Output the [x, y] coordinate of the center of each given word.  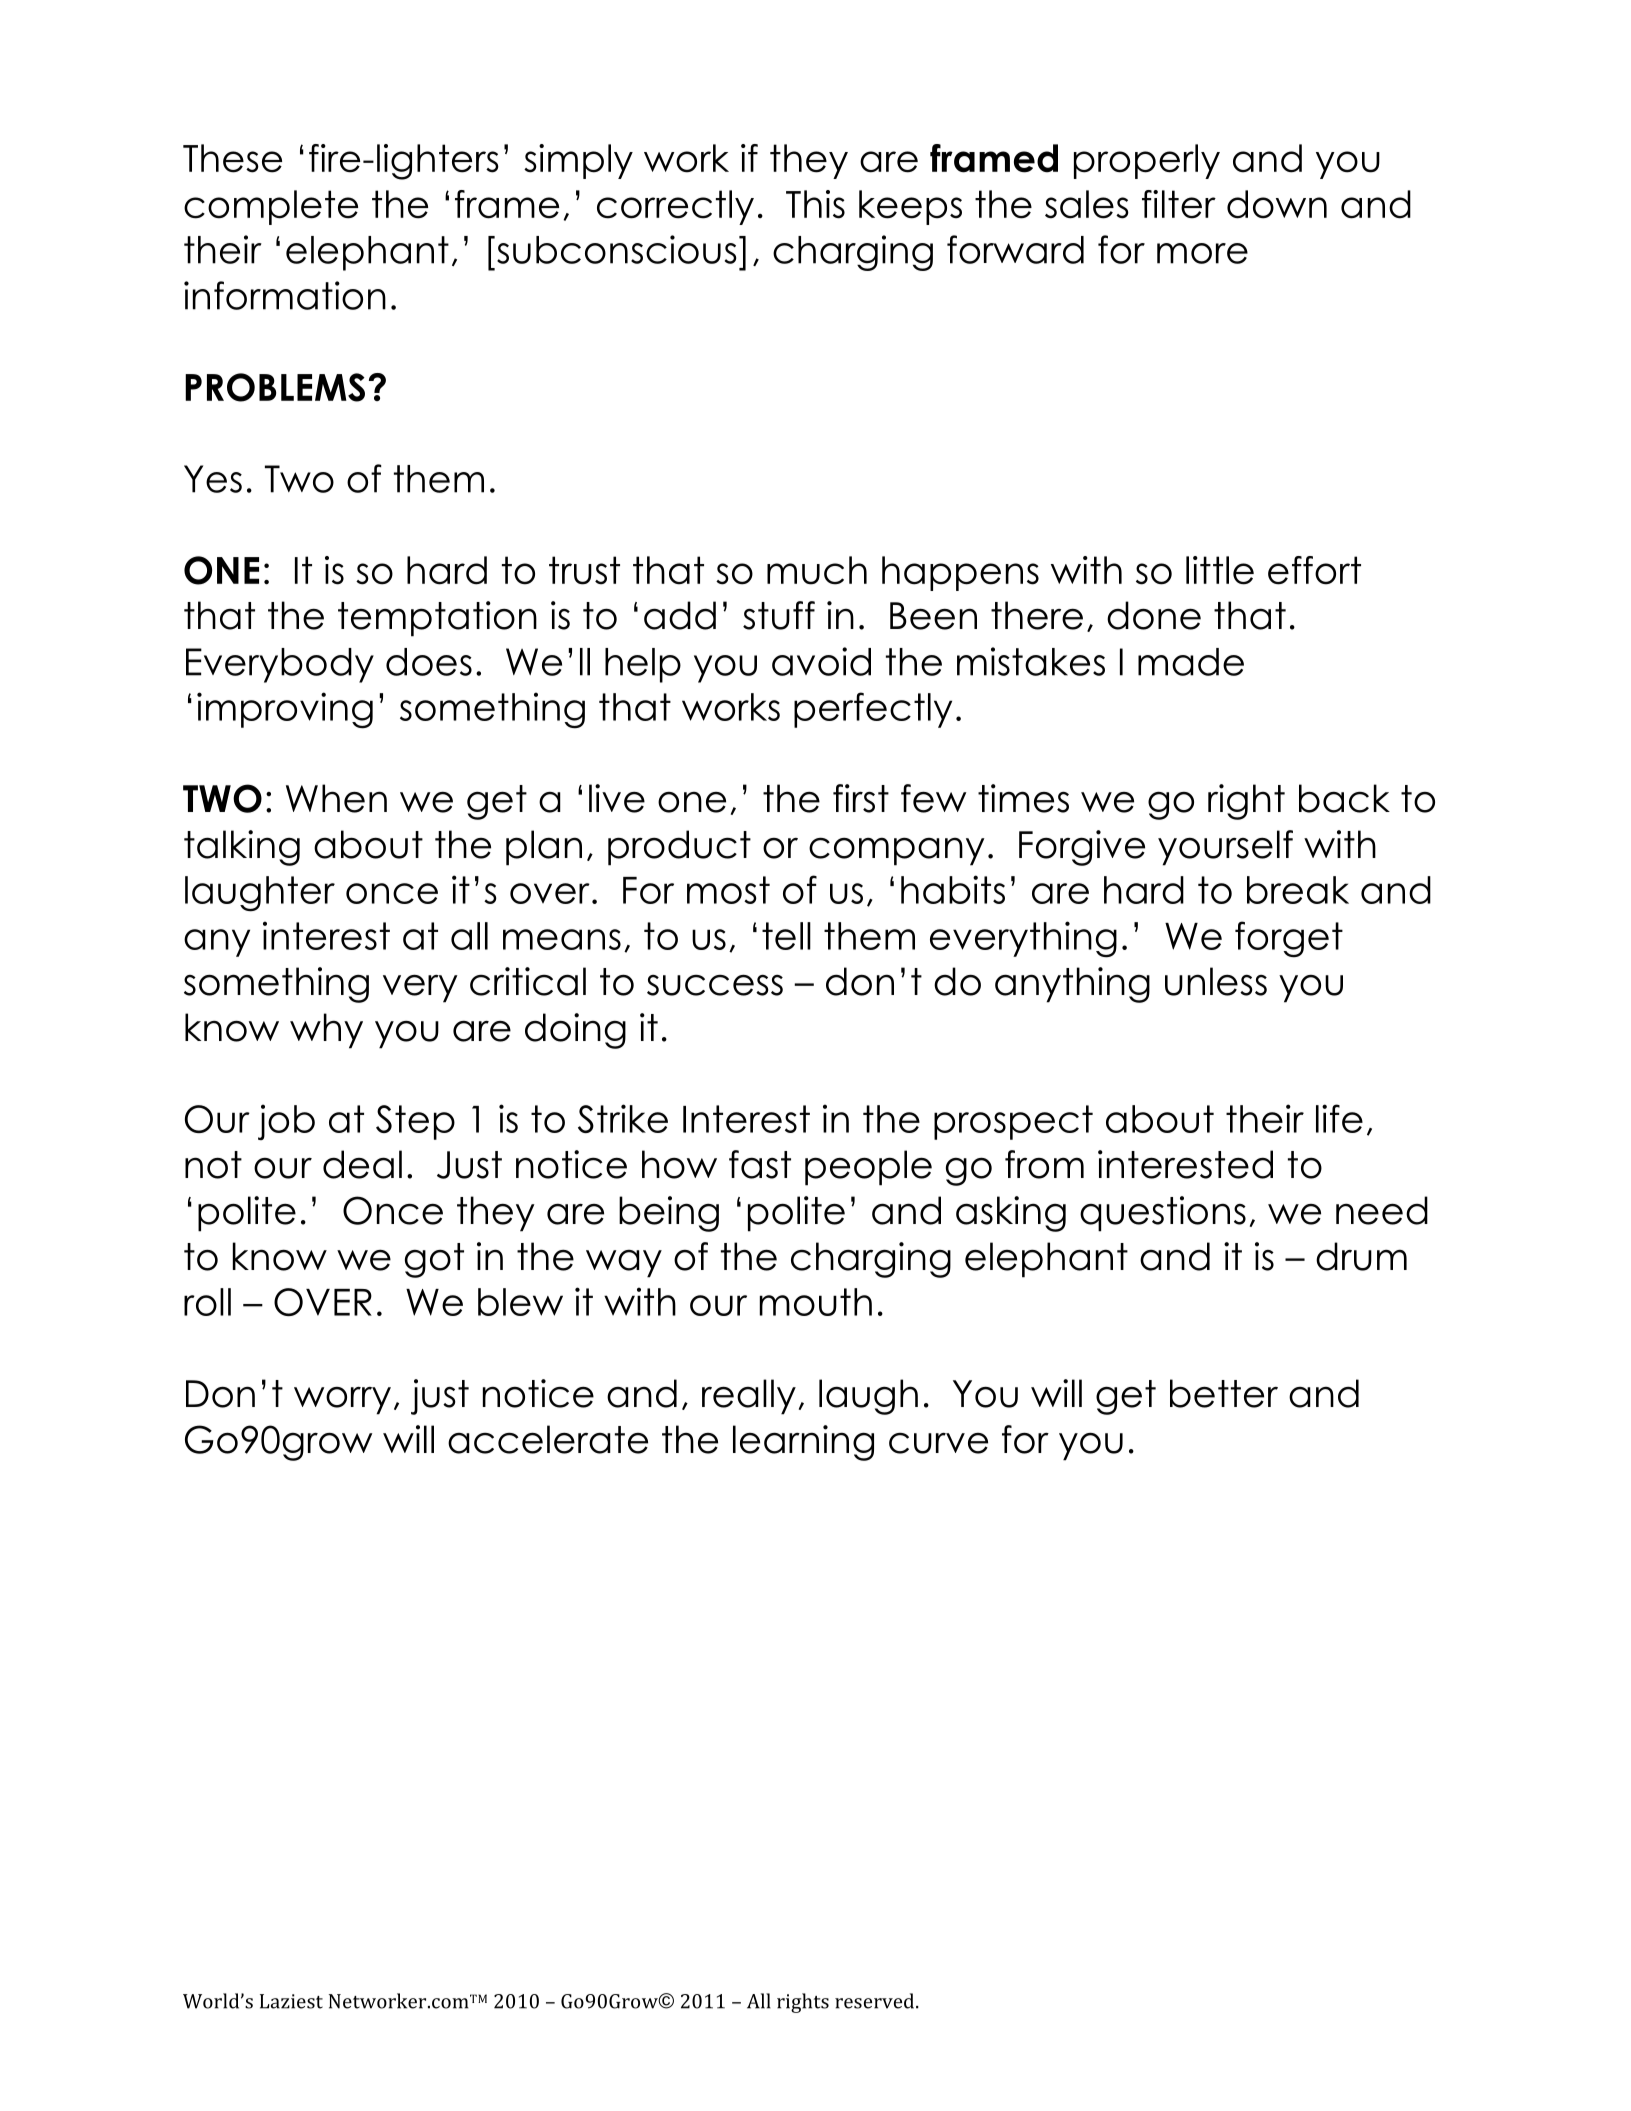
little [1220, 570]
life [1339, 1118]
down [1277, 204]
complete [271, 207]
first [861, 798]
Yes [213, 479]
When [336, 798]
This [815, 204]
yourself [1225, 848]
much [817, 570]
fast [760, 1164]
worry [342, 1401]
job [286, 1122]
